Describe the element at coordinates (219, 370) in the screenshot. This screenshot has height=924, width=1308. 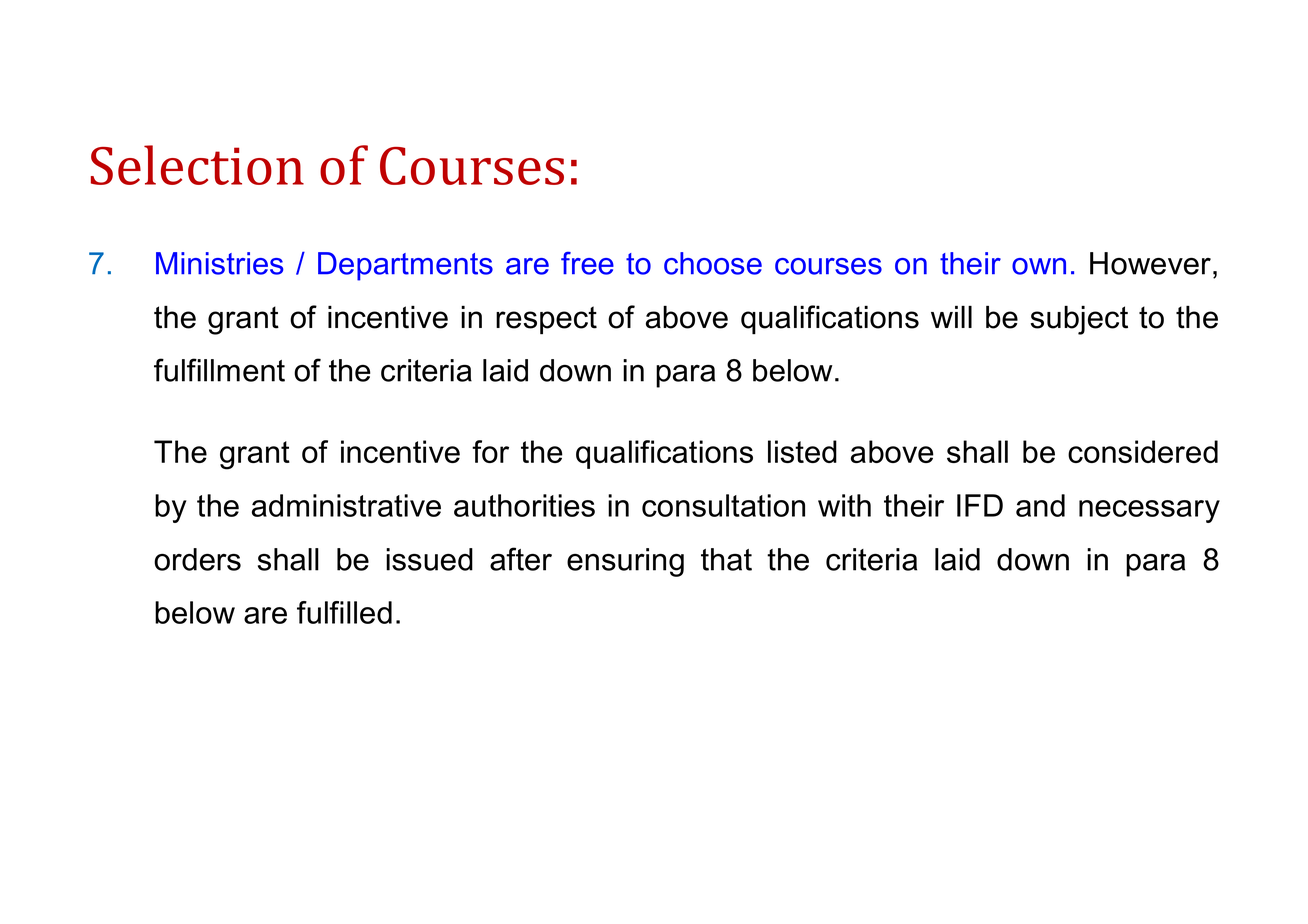
I see `fulfillment` at that location.
